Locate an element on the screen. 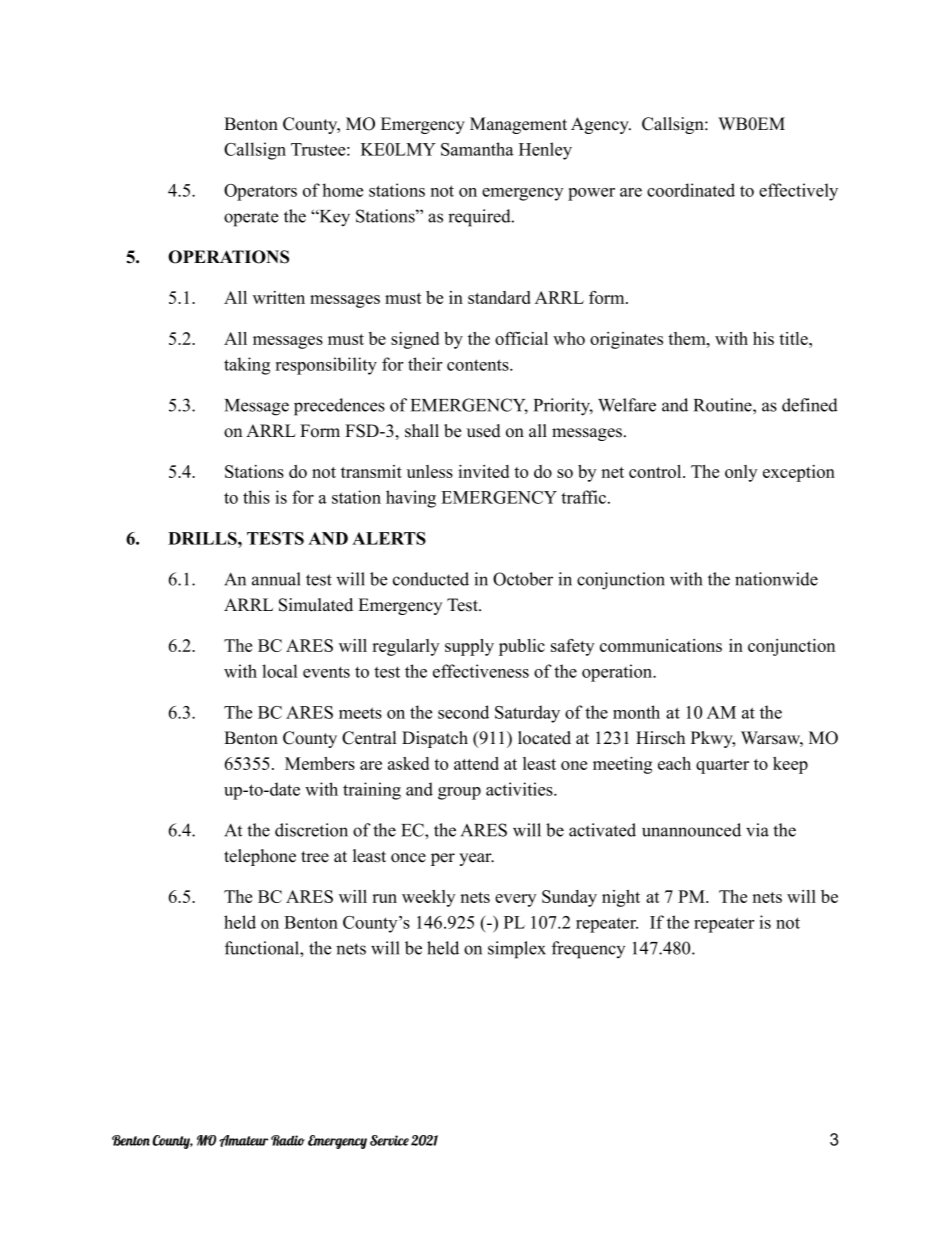 The width and height of the screenshot is (952, 1233). Simulated is located at coordinates (316, 605).
